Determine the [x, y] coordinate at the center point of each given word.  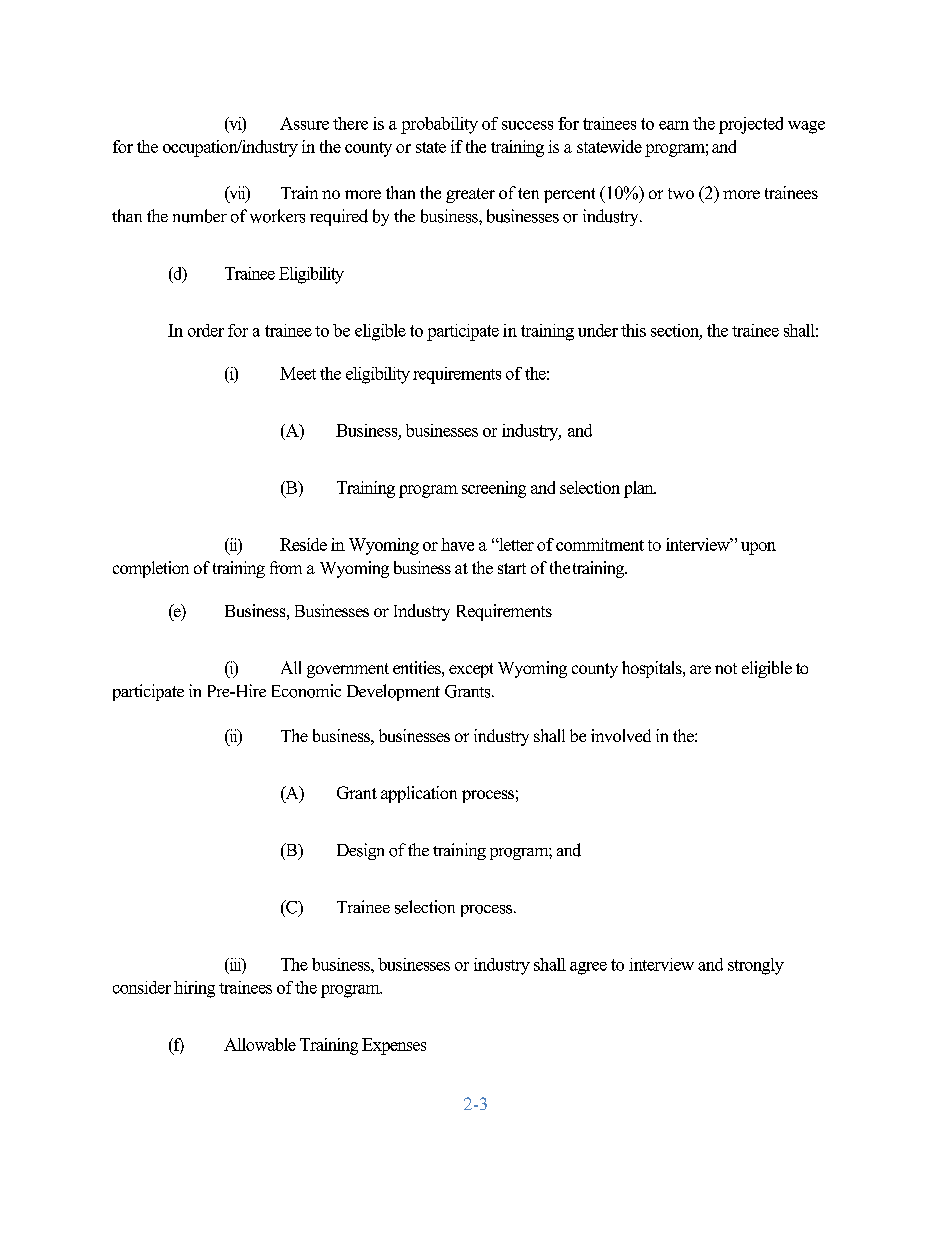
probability [439, 125]
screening [494, 489]
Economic [306, 691]
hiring [194, 989]
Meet [298, 373]
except [471, 670]
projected [751, 125]
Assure [304, 123]
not [726, 668]
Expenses [394, 1046]
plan [640, 489]
